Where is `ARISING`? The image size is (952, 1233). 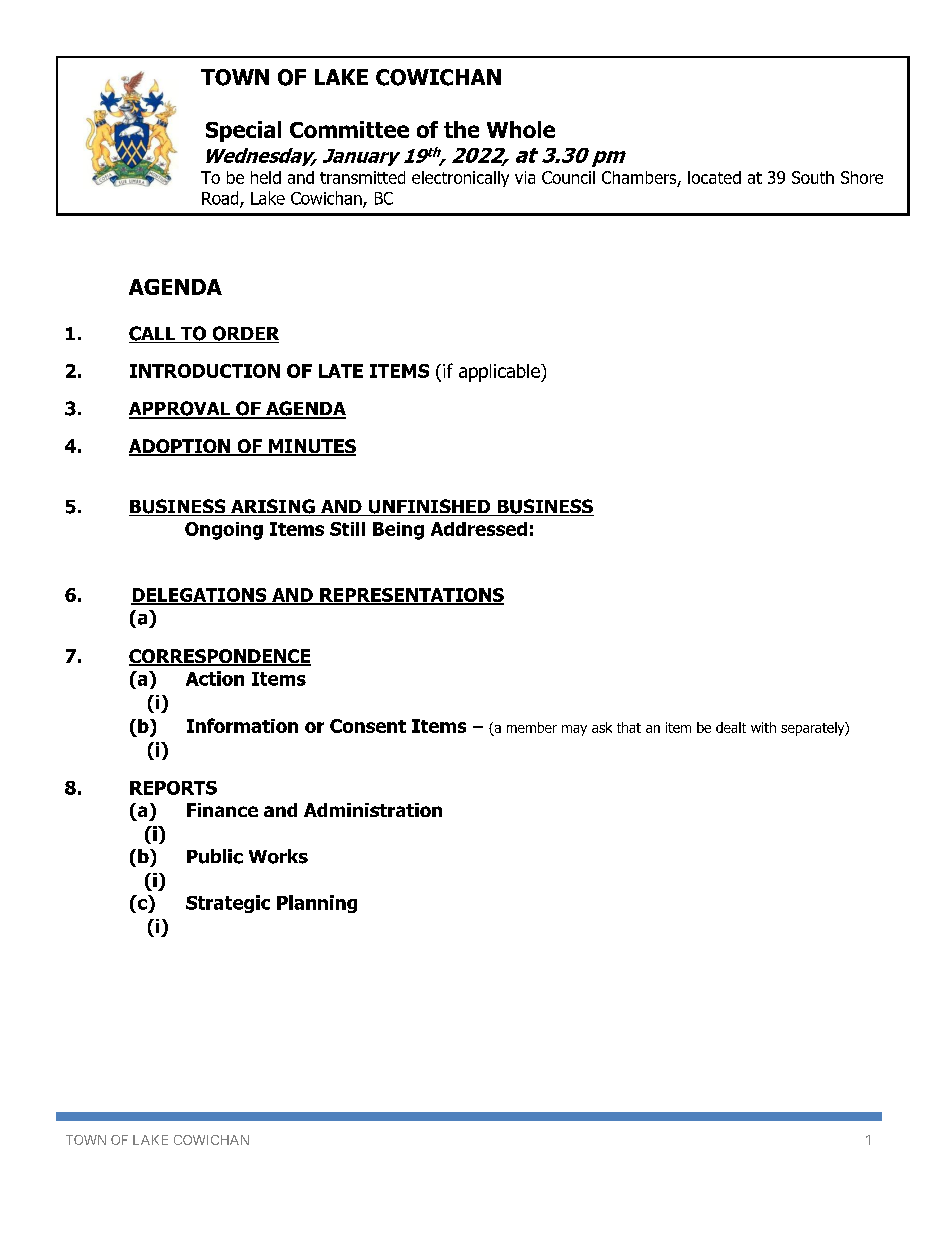 ARISING is located at coordinates (273, 507).
